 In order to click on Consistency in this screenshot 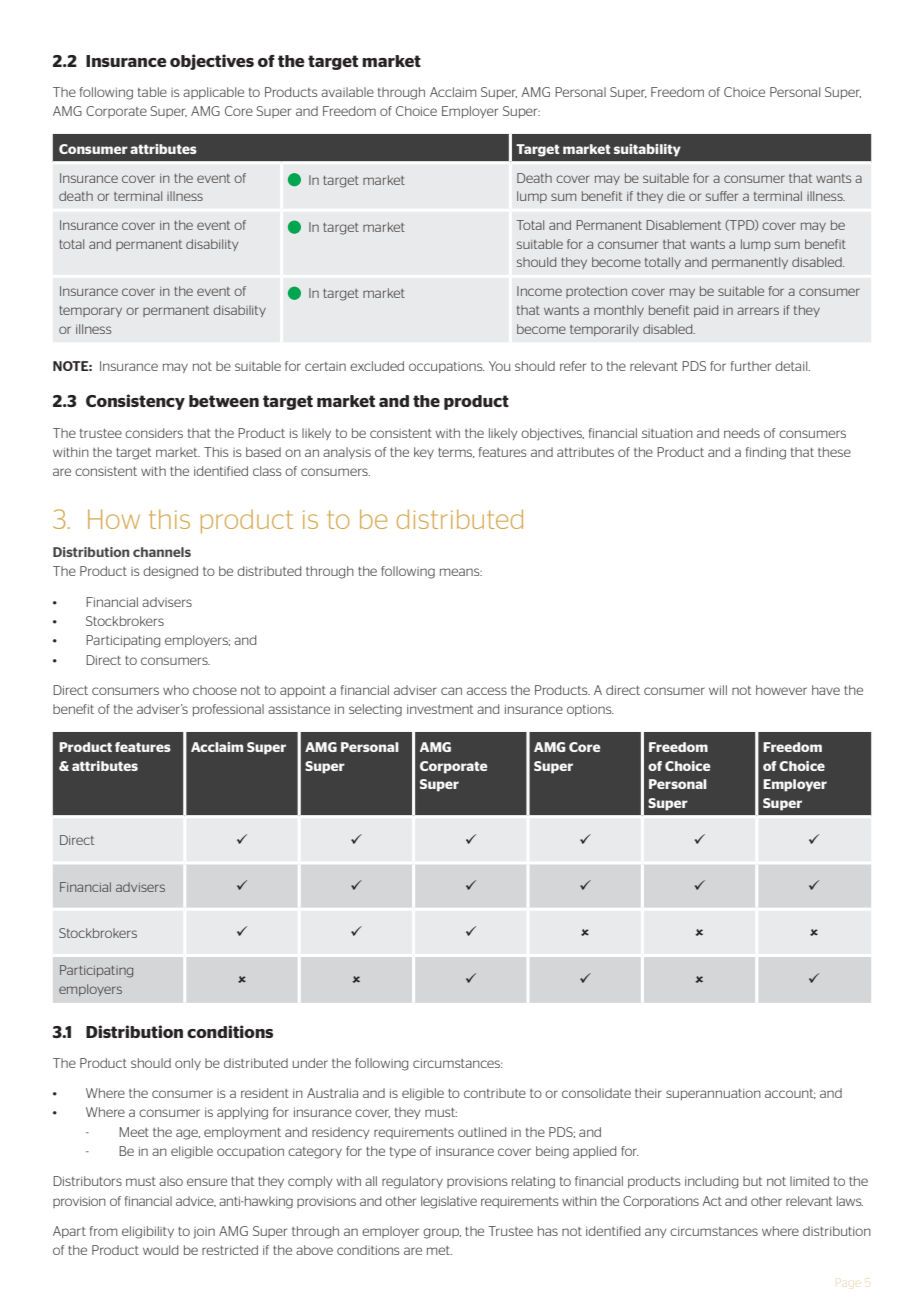, I will do `click(135, 402)`.
